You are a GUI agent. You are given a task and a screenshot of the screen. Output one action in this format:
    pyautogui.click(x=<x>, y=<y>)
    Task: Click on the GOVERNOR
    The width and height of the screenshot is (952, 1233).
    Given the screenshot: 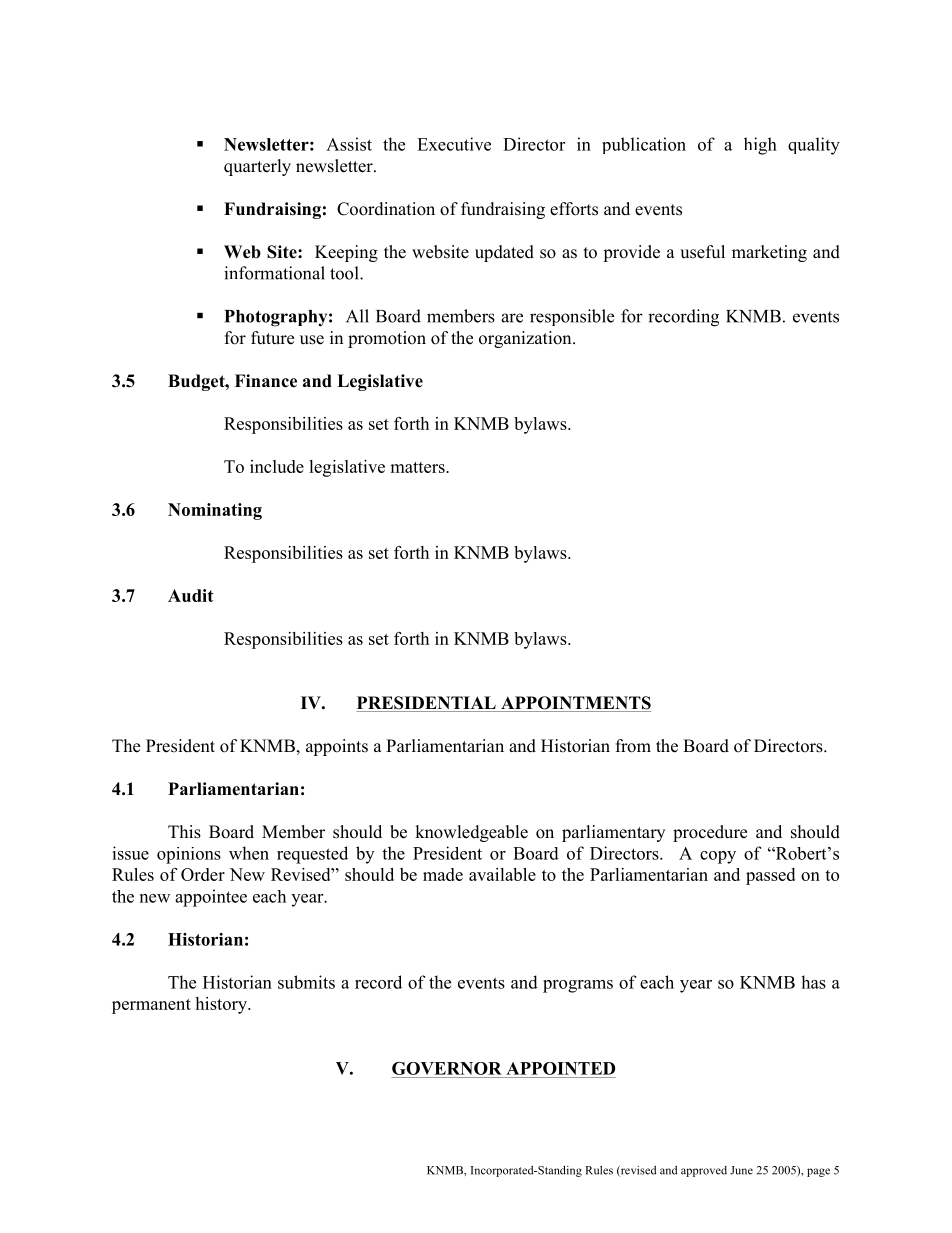 What is the action you would take?
    pyautogui.click(x=447, y=1068)
